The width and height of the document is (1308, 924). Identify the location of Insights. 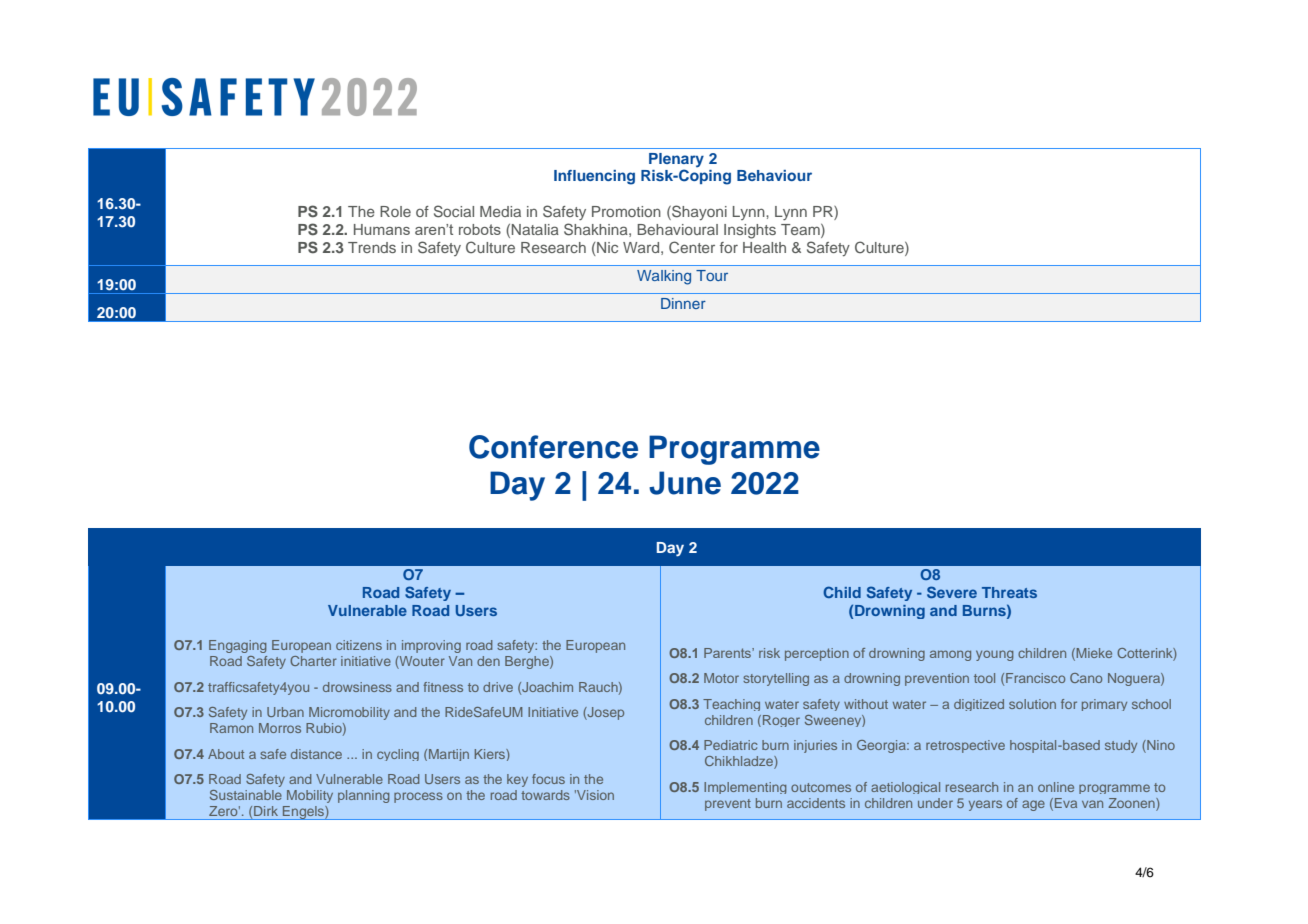
(750, 231).
